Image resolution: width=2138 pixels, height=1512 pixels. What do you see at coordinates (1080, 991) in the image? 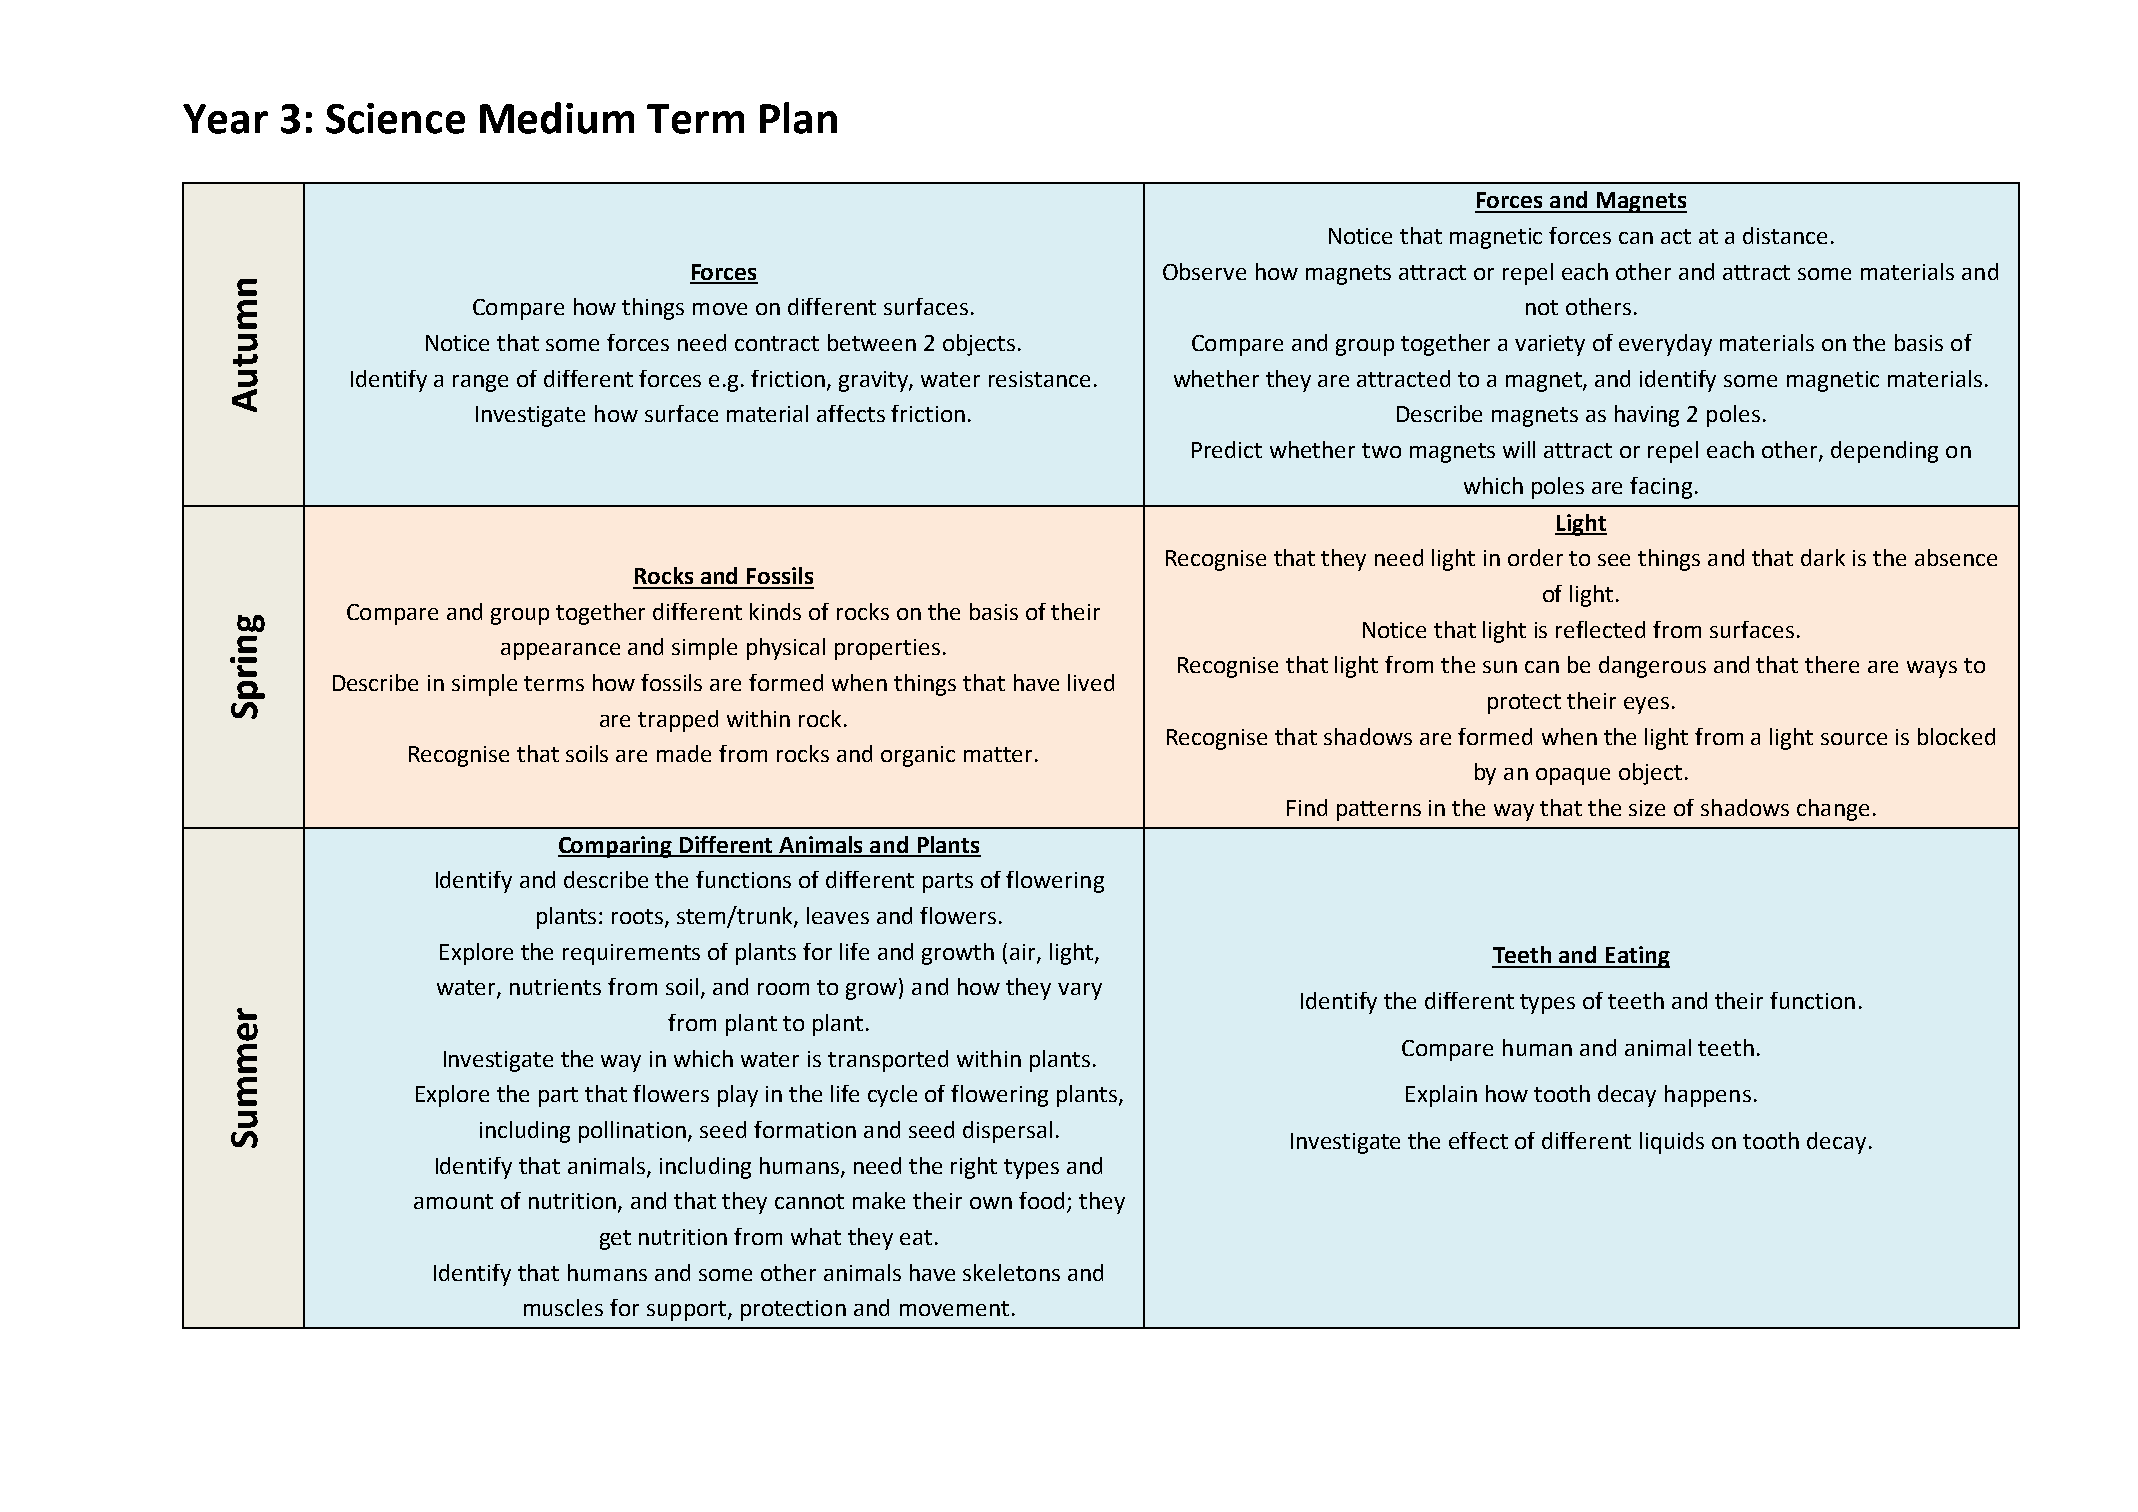
I see `vary` at bounding box center [1080, 991].
